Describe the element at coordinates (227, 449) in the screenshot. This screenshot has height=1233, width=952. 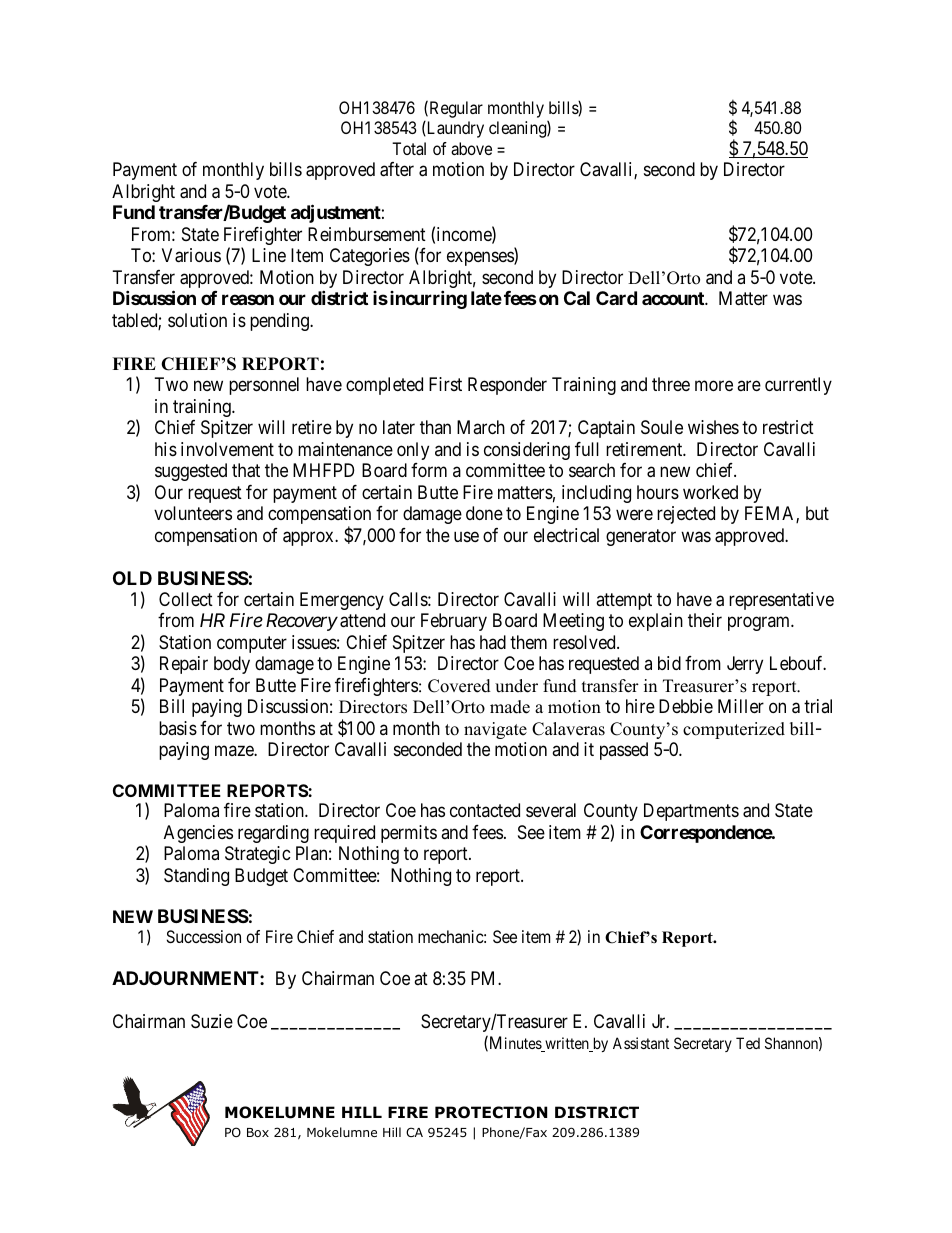
I see `involvement` at that location.
